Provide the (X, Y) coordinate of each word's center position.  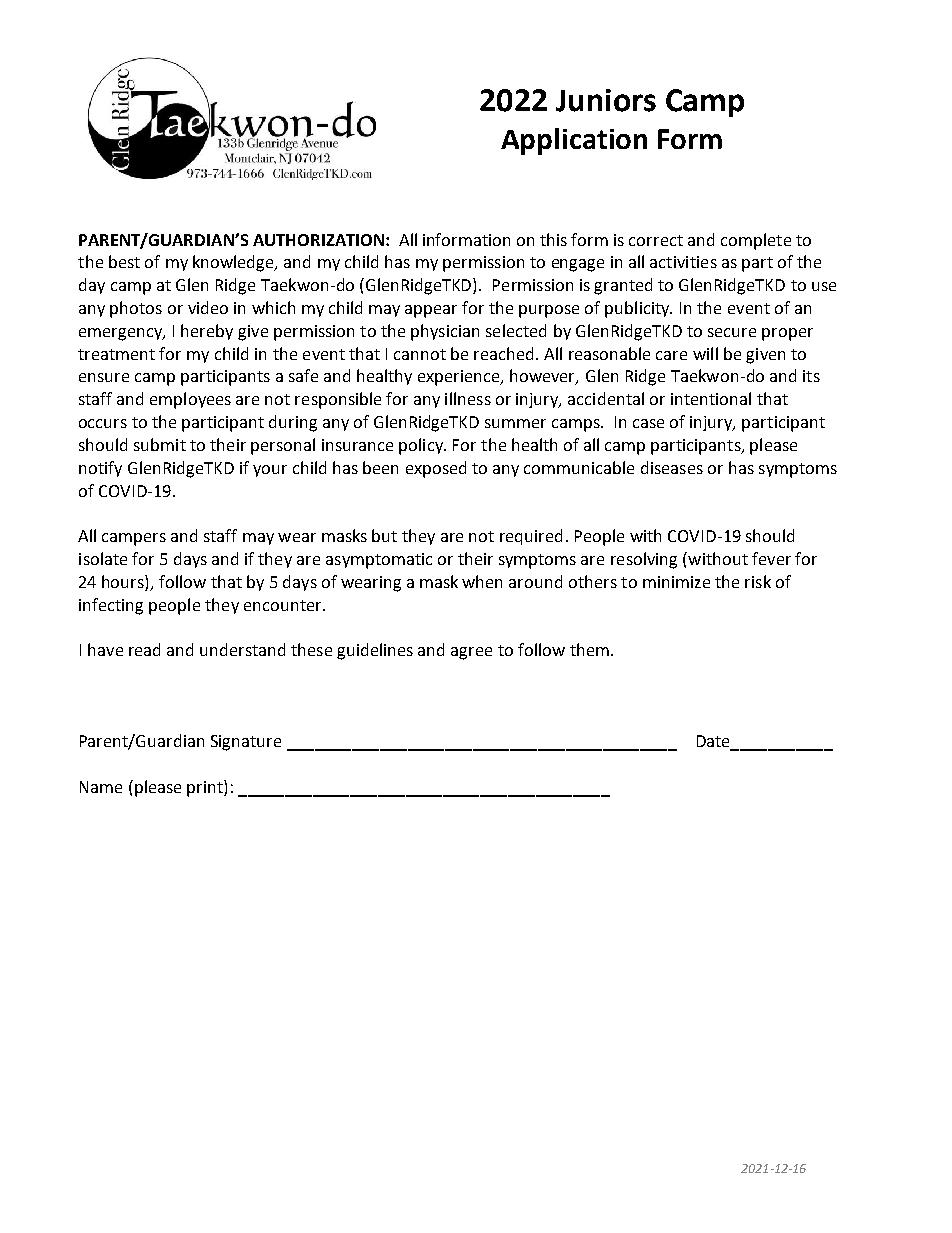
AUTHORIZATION (318, 240)
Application (574, 141)
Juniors (606, 100)
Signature (246, 743)
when (482, 581)
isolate (103, 558)
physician (445, 332)
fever (771, 558)
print (206, 788)
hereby (207, 332)
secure (732, 332)
